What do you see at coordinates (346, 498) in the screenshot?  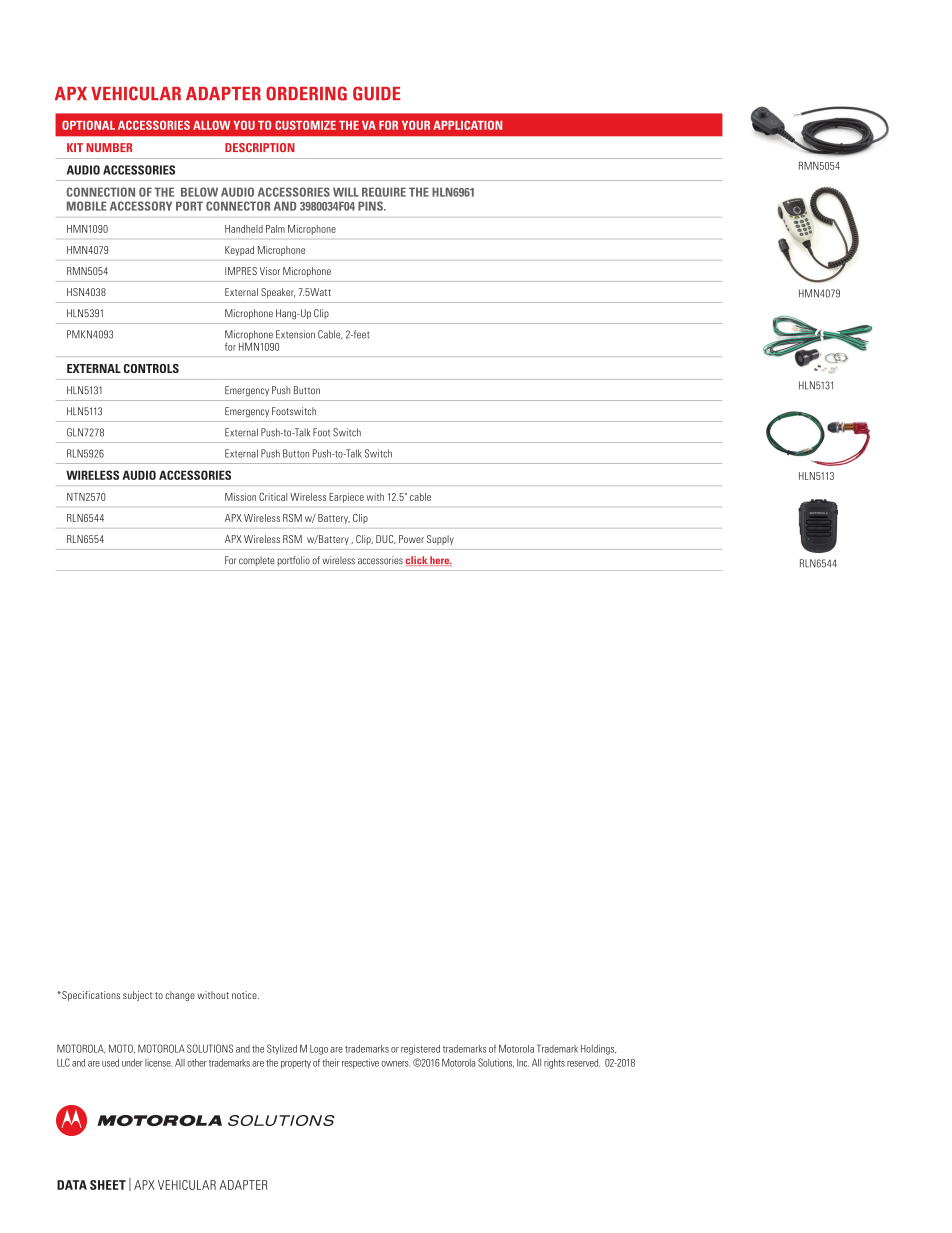 I see `Earpiece` at bounding box center [346, 498].
